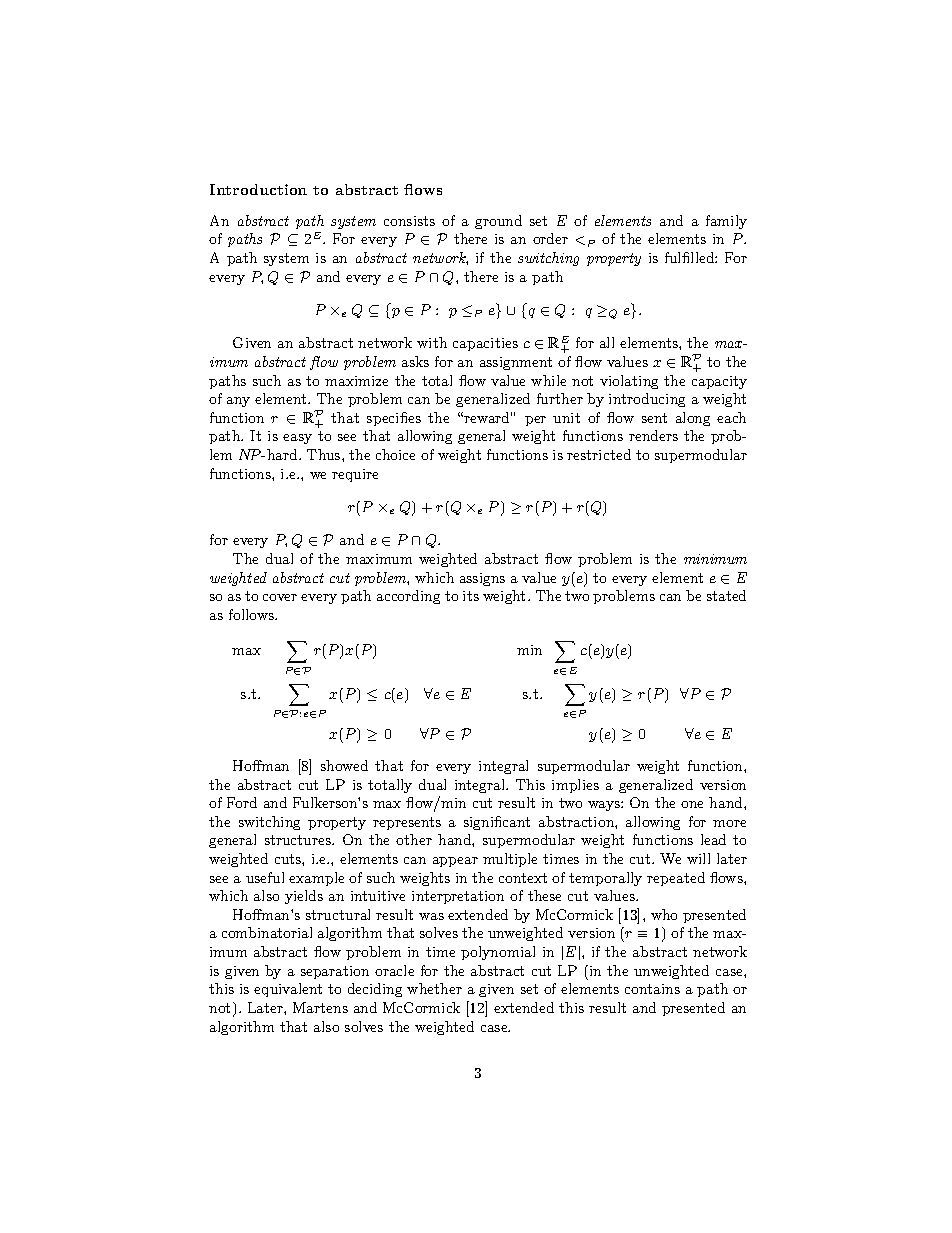  What do you see at coordinates (344, 765) in the page?
I see `showed` at bounding box center [344, 765].
